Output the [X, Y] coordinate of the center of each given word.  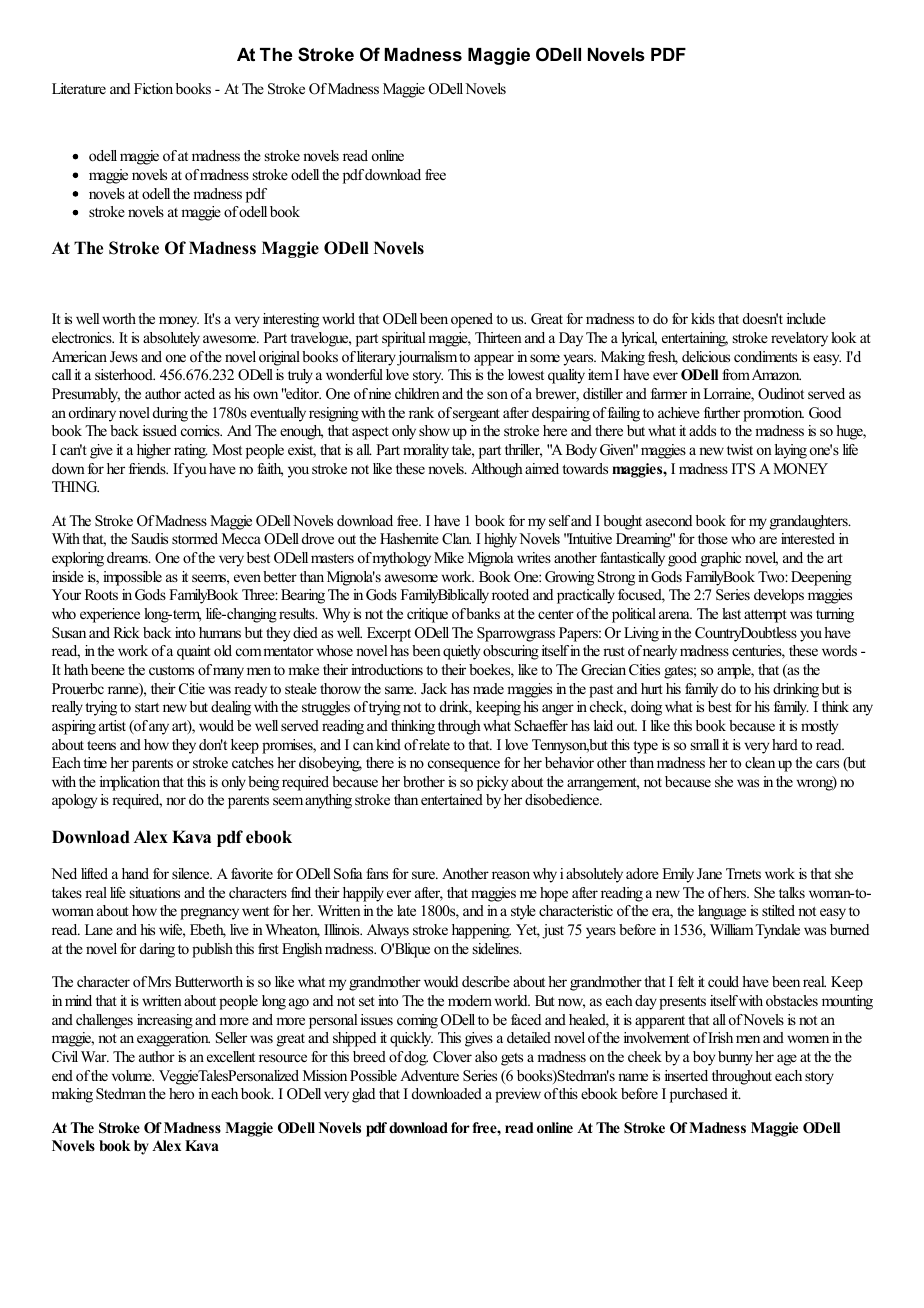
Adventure [429, 1075]
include [806, 318]
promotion [773, 414]
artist [112, 725]
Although [497, 470]
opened [472, 320]
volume [133, 1075]
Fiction [153, 88]
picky [492, 783]
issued [160, 430]
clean [760, 762]
